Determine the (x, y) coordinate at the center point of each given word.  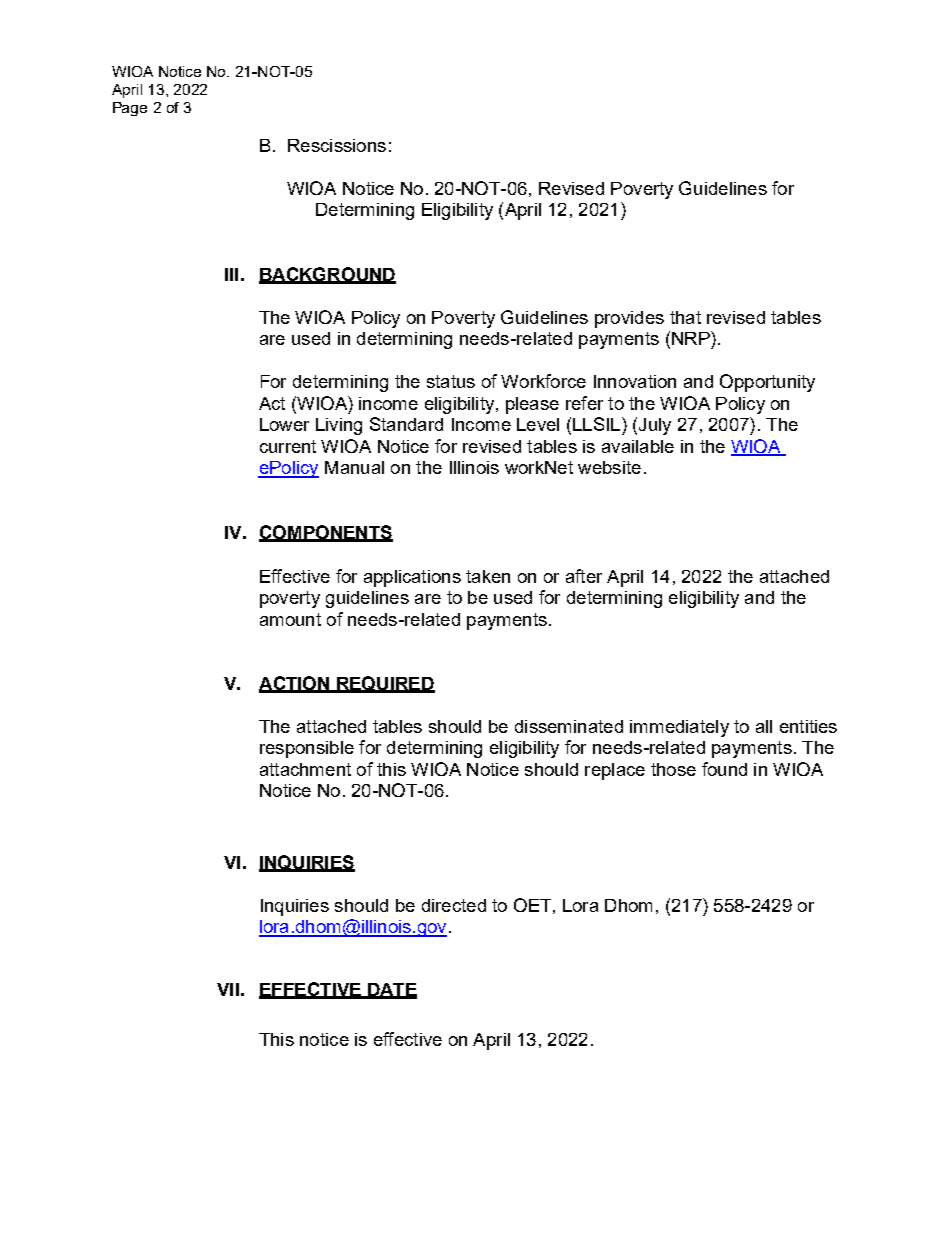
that (685, 317)
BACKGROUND (327, 275)
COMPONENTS (326, 533)
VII (228, 989)
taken (488, 576)
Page (130, 109)
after (584, 576)
